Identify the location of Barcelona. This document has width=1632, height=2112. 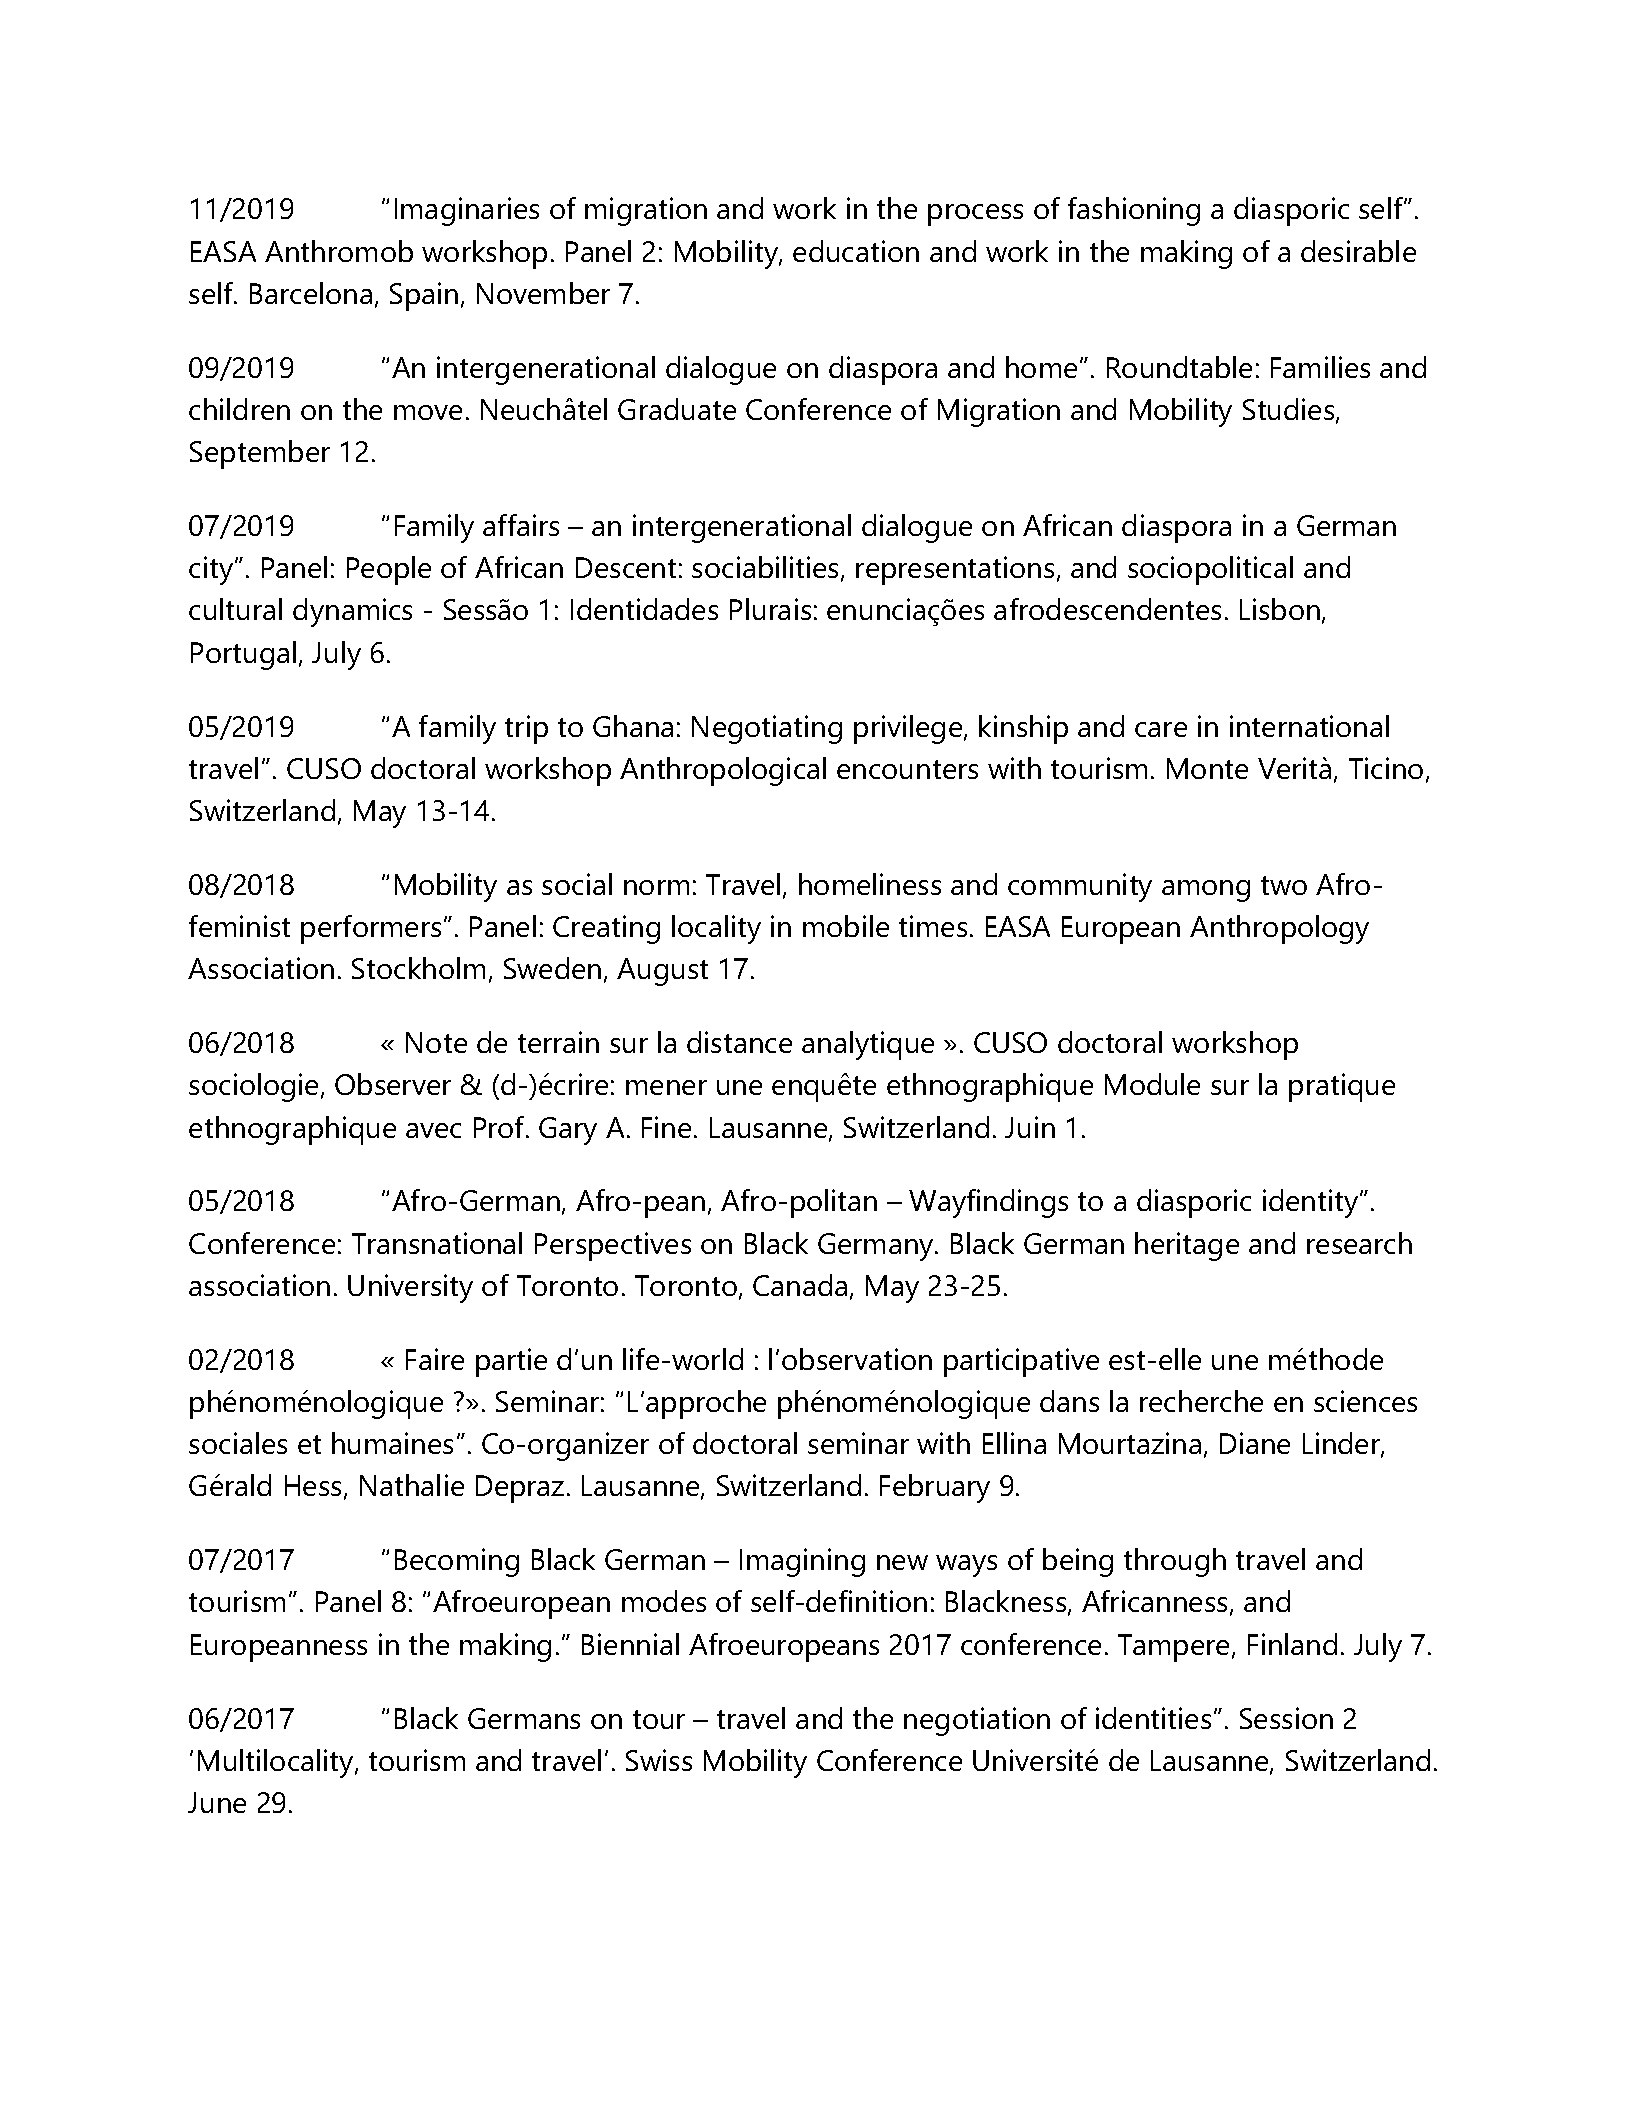
(311, 293).
